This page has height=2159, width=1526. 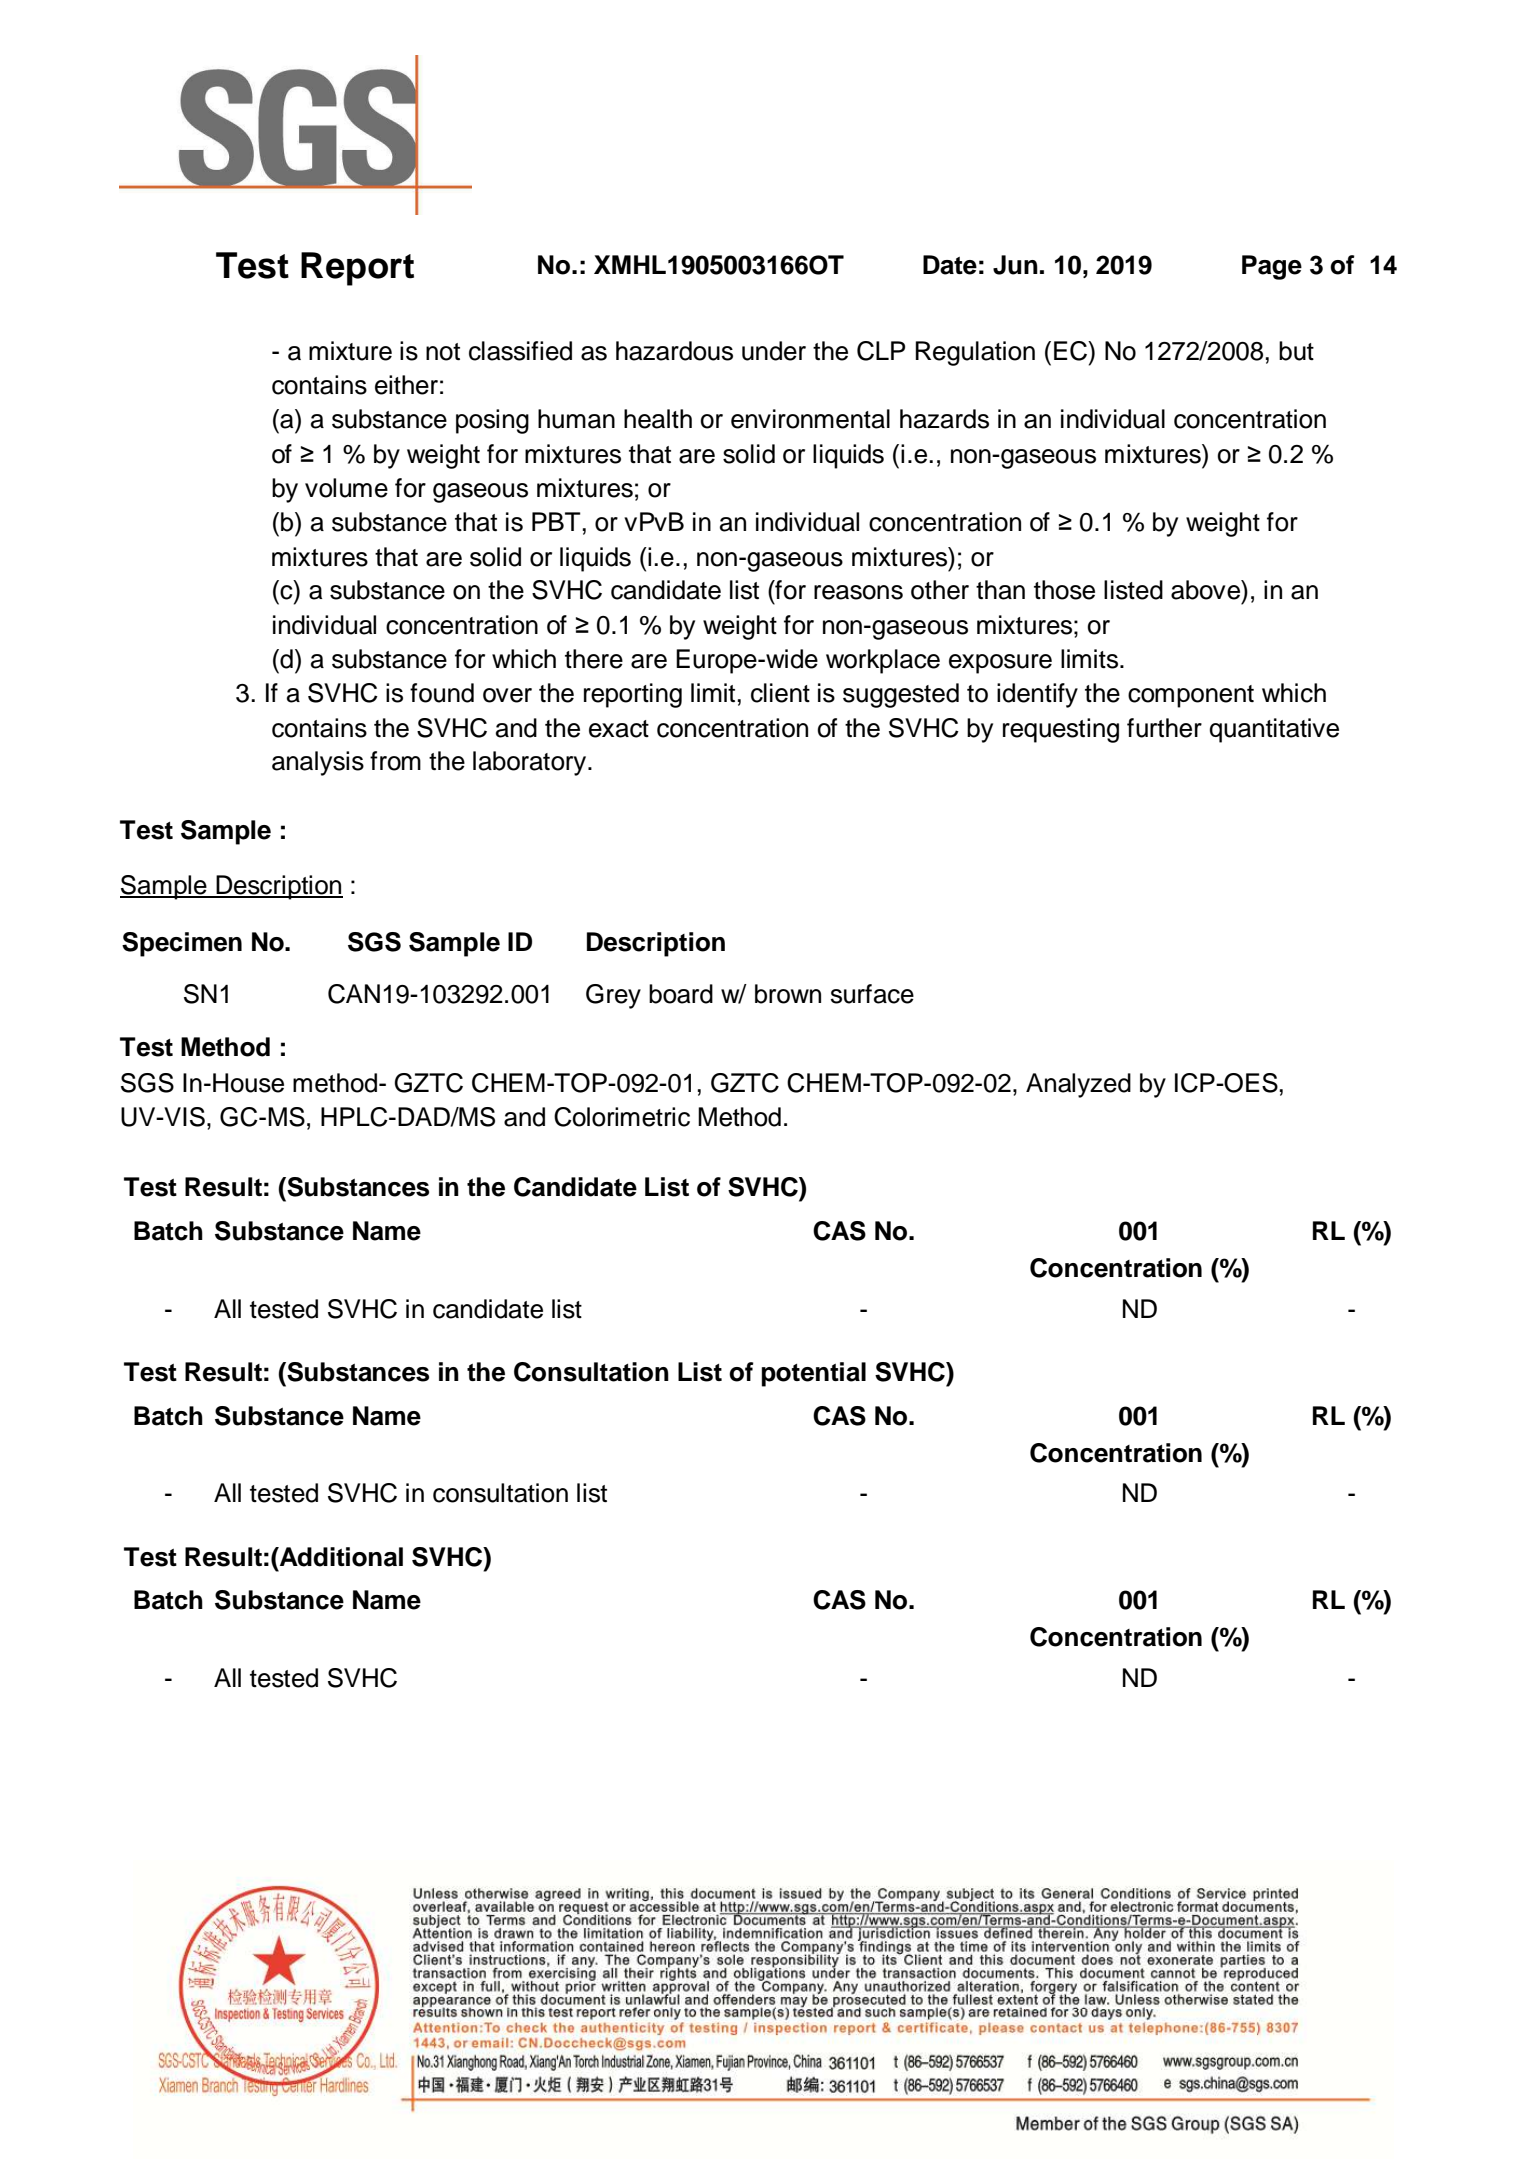 What do you see at coordinates (1164, 728) in the page?
I see `further` at bounding box center [1164, 728].
